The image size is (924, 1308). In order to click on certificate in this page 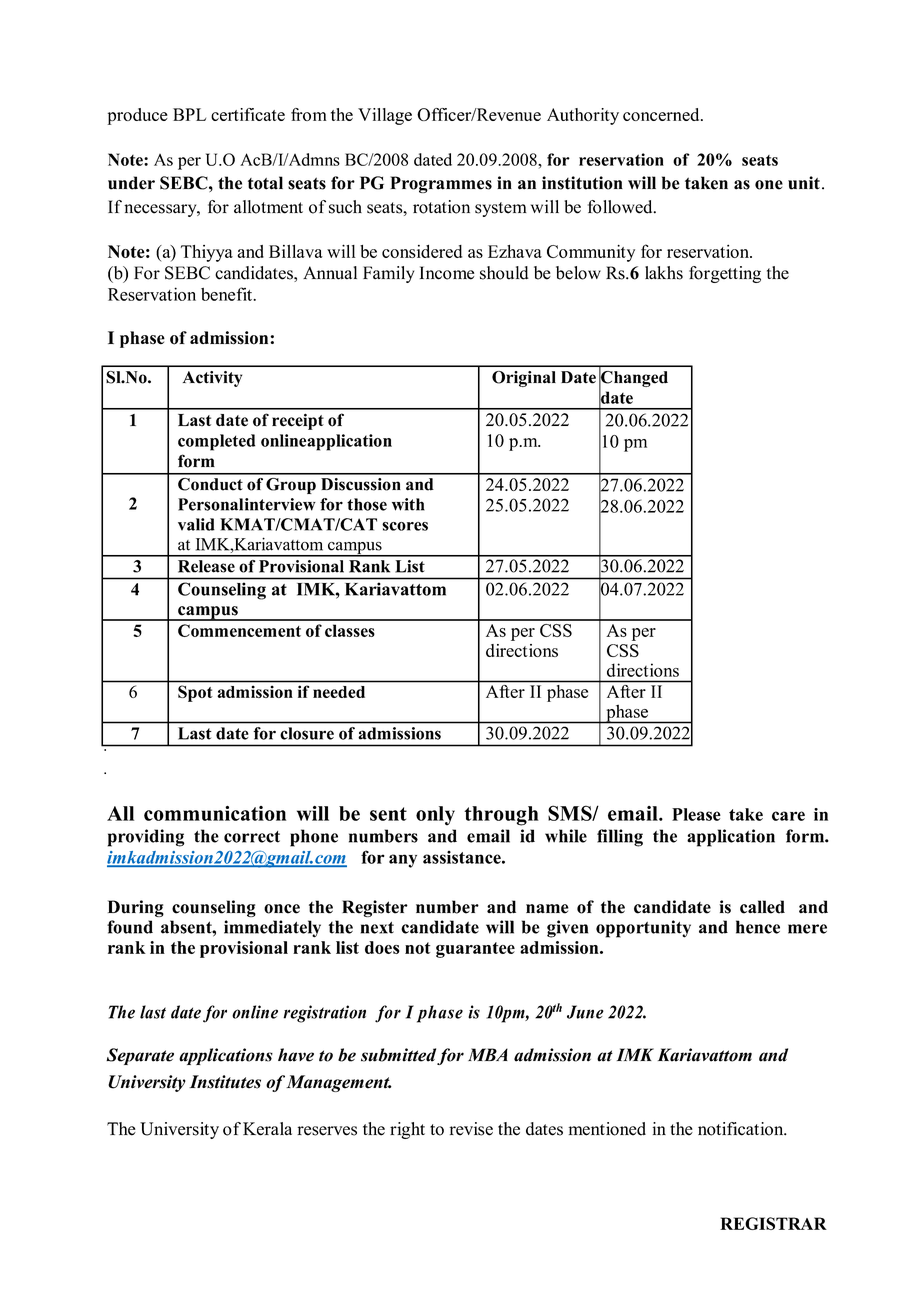, I will do `click(248, 114)`.
